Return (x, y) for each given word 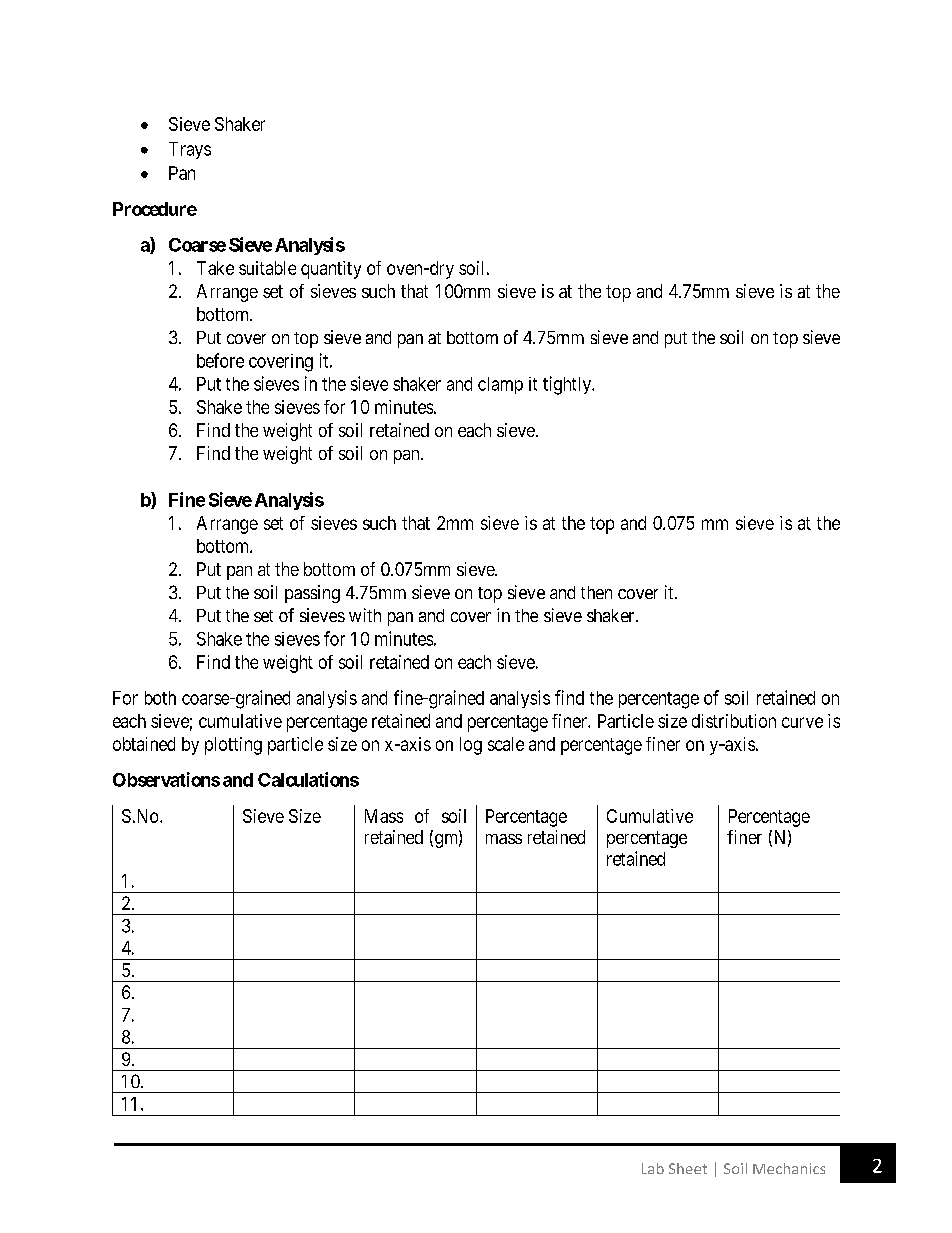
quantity (331, 270)
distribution (734, 721)
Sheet (688, 1168)
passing (312, 594)
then (596, 592)
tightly (568, 385)
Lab (653, 1168)
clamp (500, 385)
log (471, 746)
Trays (190, 150)
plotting (233, 746)
